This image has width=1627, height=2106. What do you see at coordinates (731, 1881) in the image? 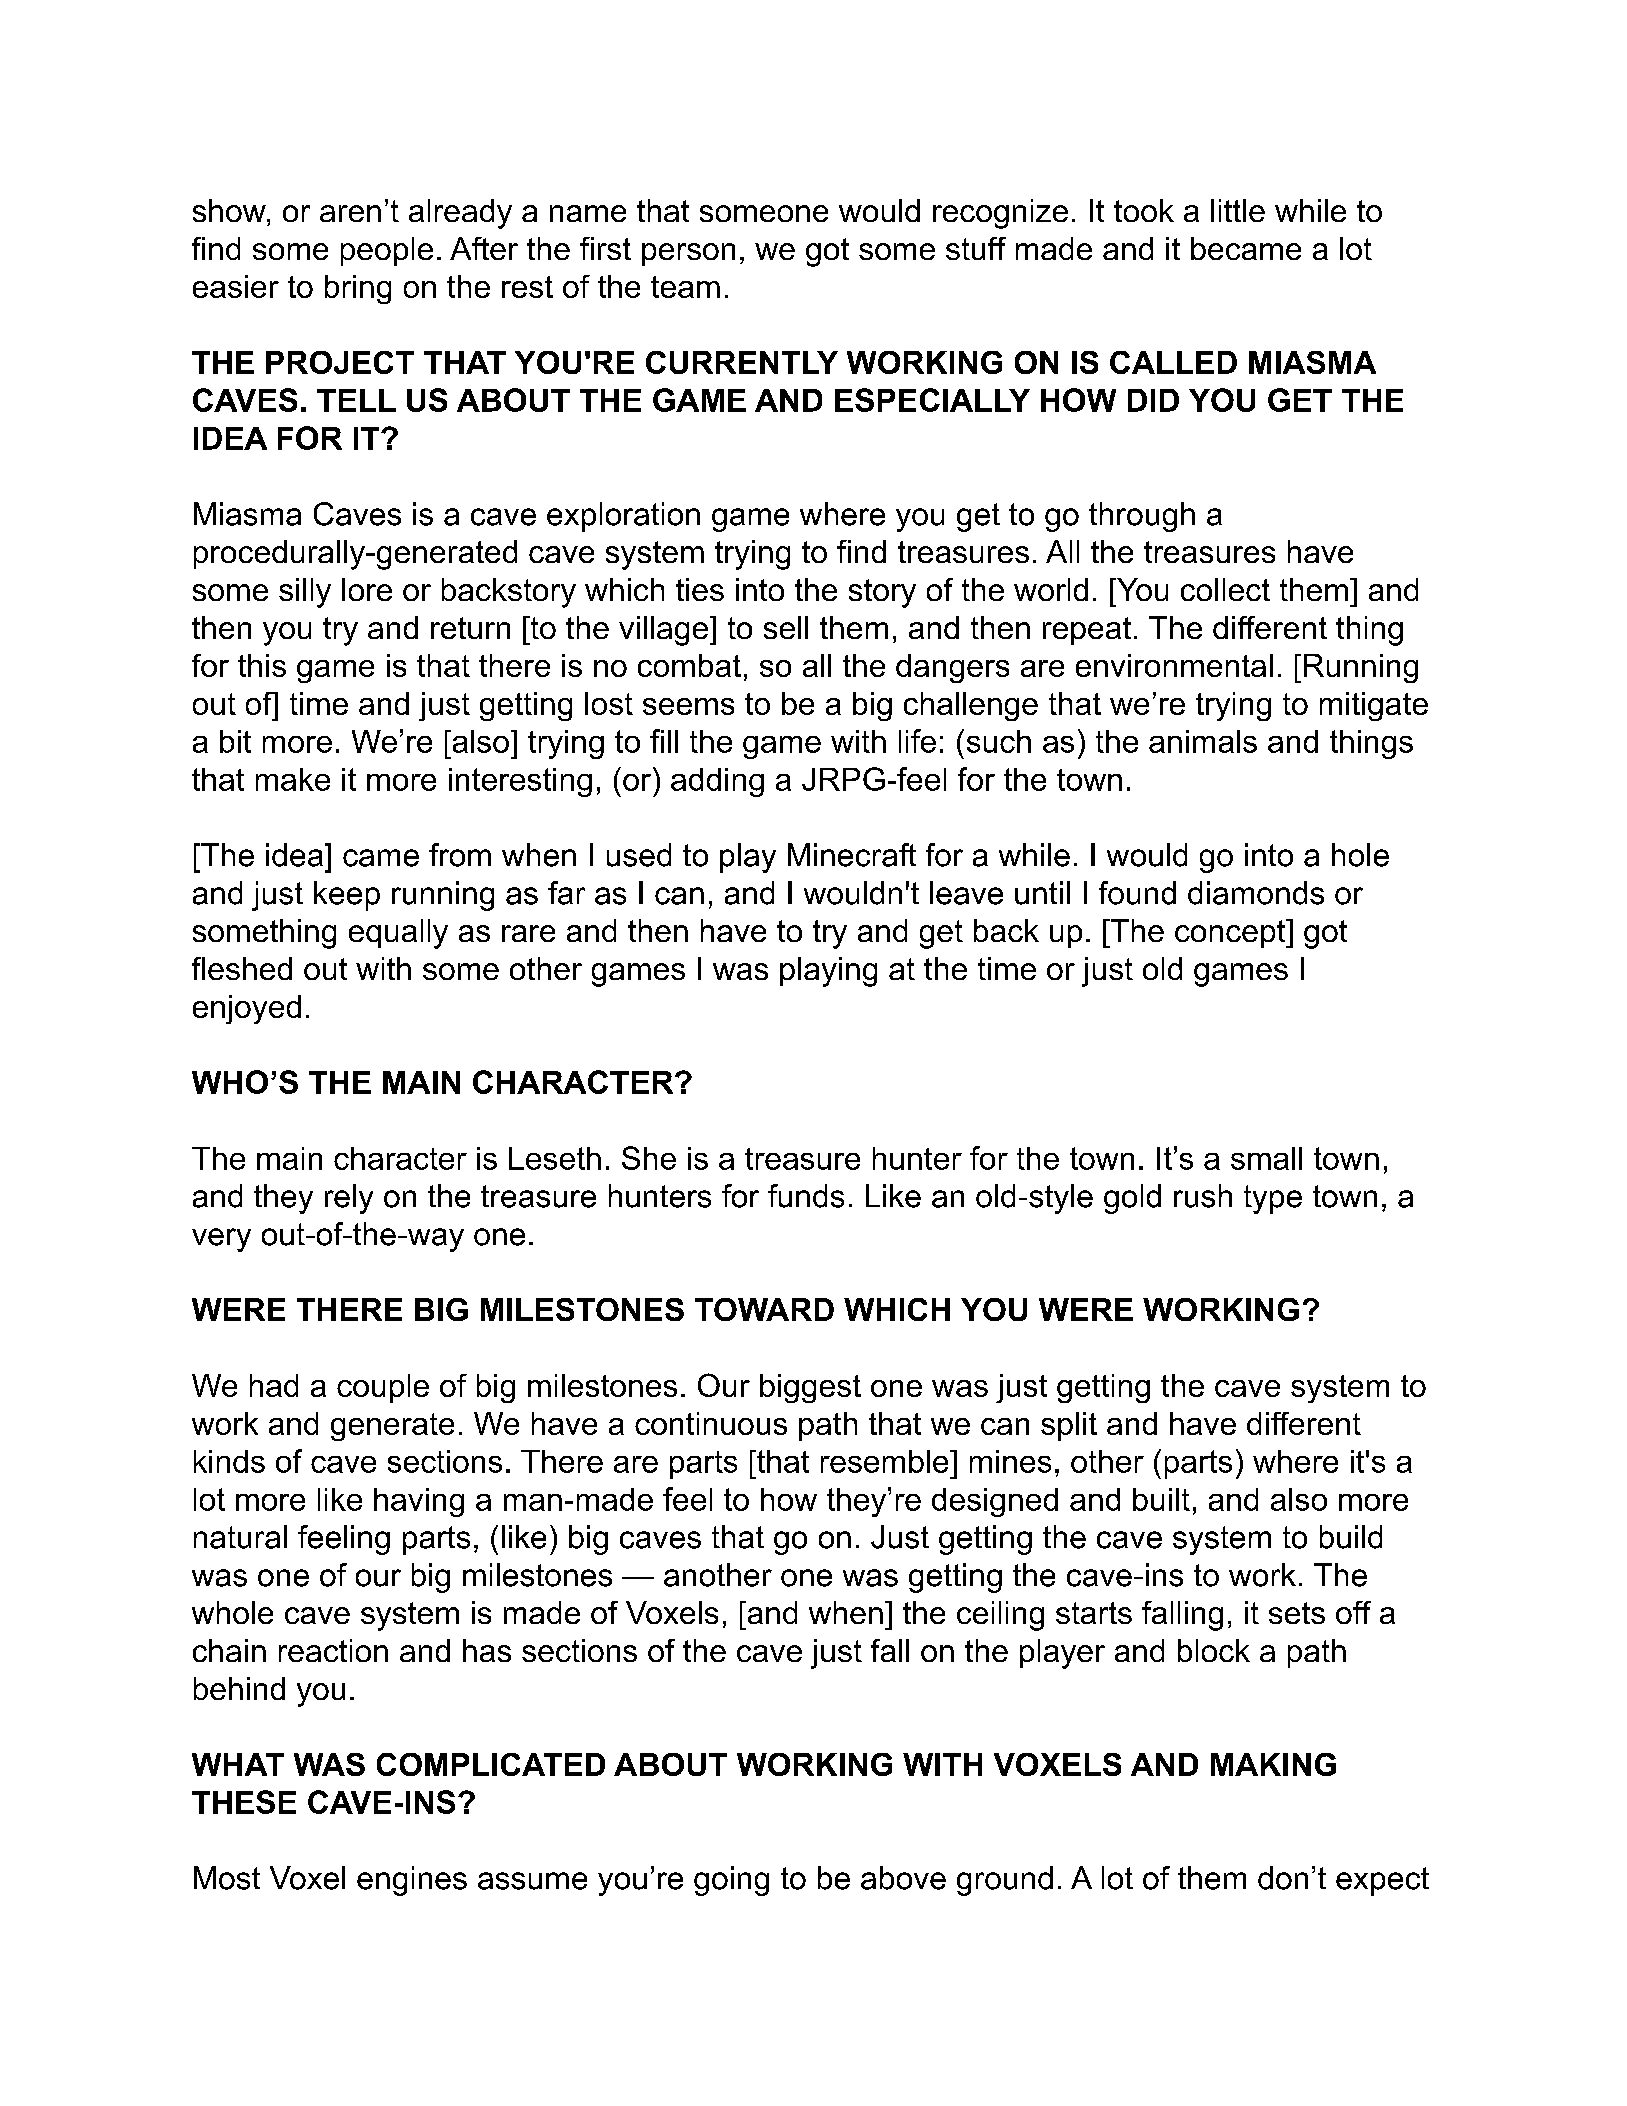
I see `going` at bounding box center [731, 1881].
